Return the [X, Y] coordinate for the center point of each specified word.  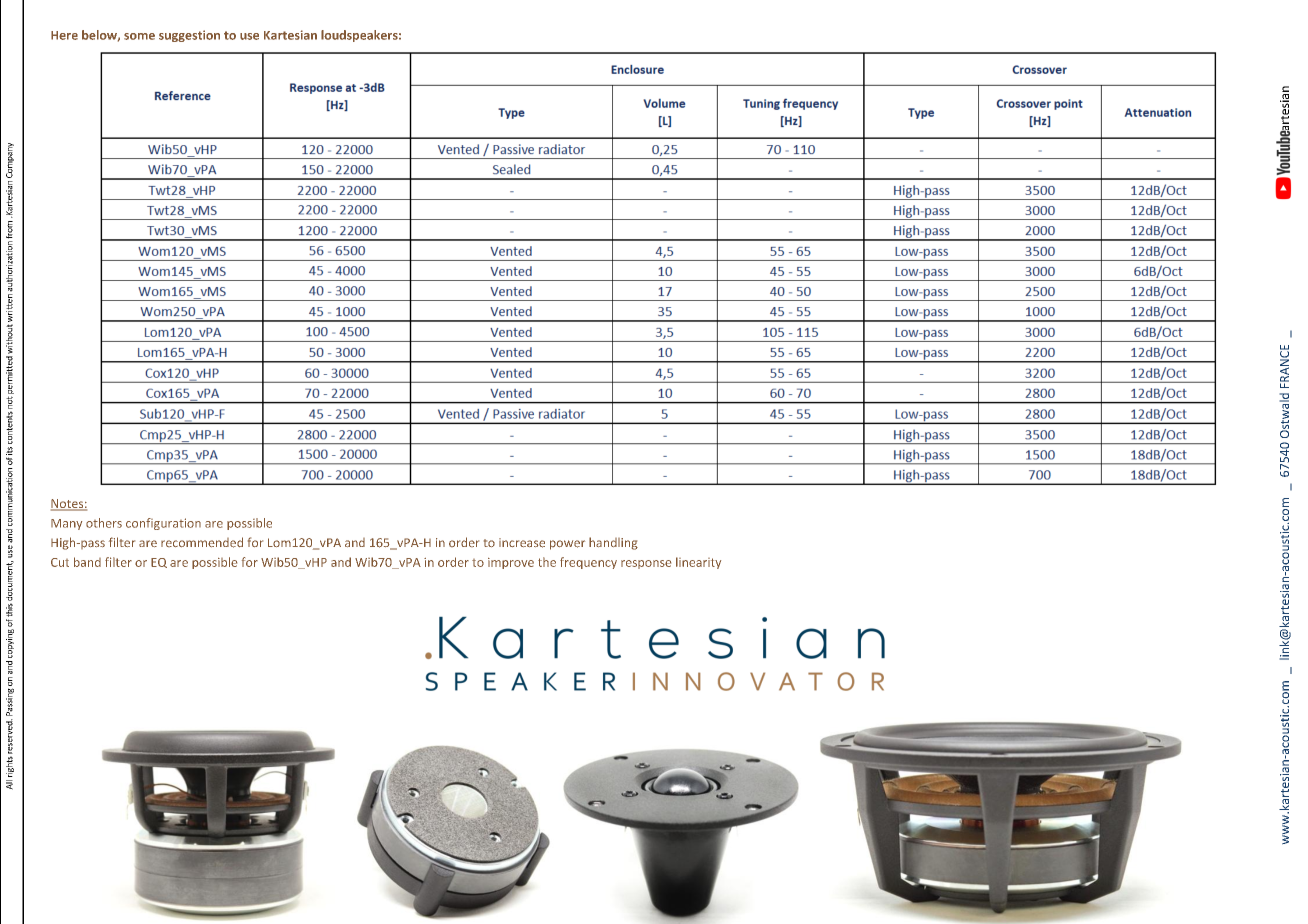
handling [613, 543]
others [104, 523]
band [87, 562]
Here [64, 35]
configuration [163, 524]
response [646, 564]
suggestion [189, 36]
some [139, 36]
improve [511, 563]
